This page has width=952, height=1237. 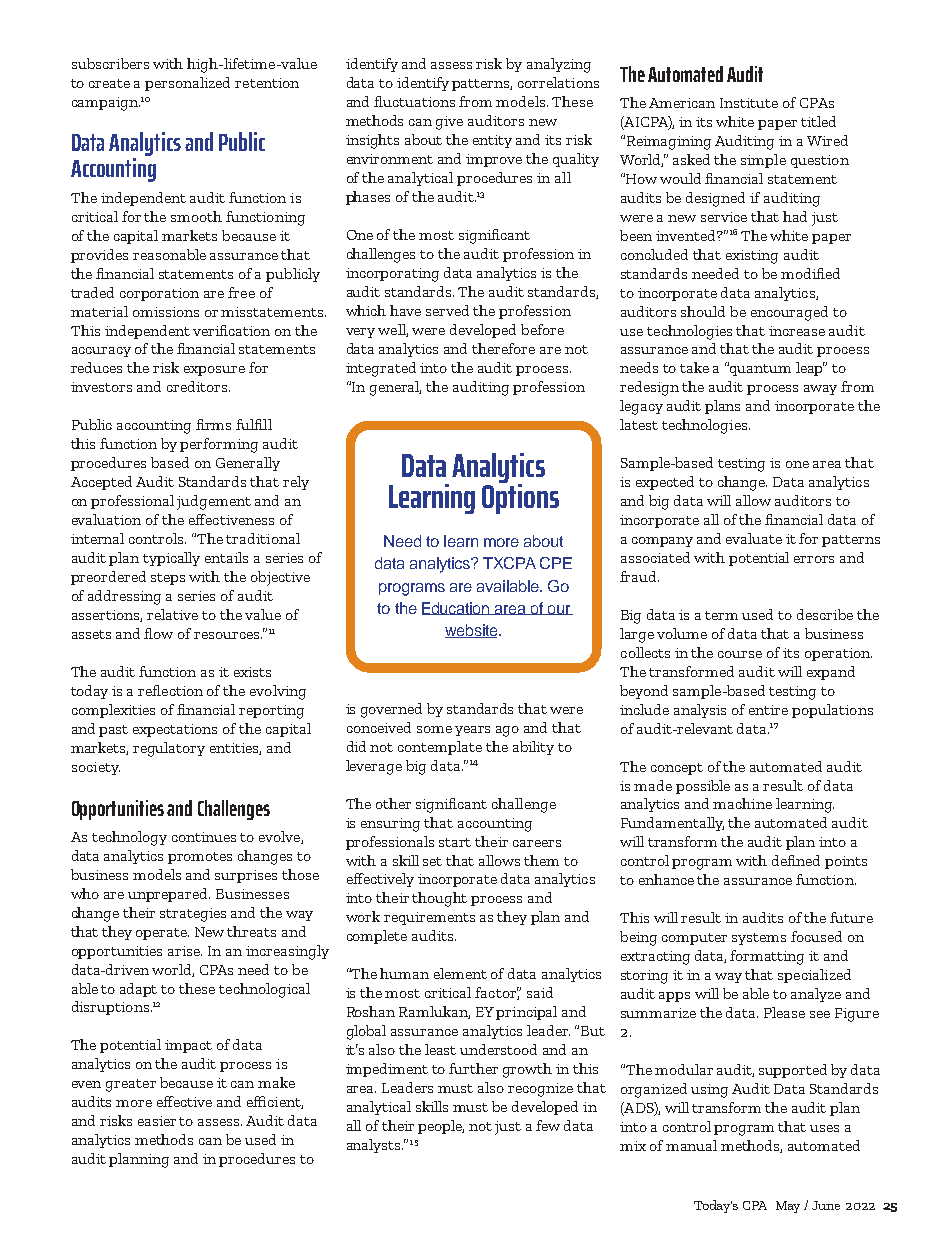 I want to click on course, so click(x=740, y=654).
